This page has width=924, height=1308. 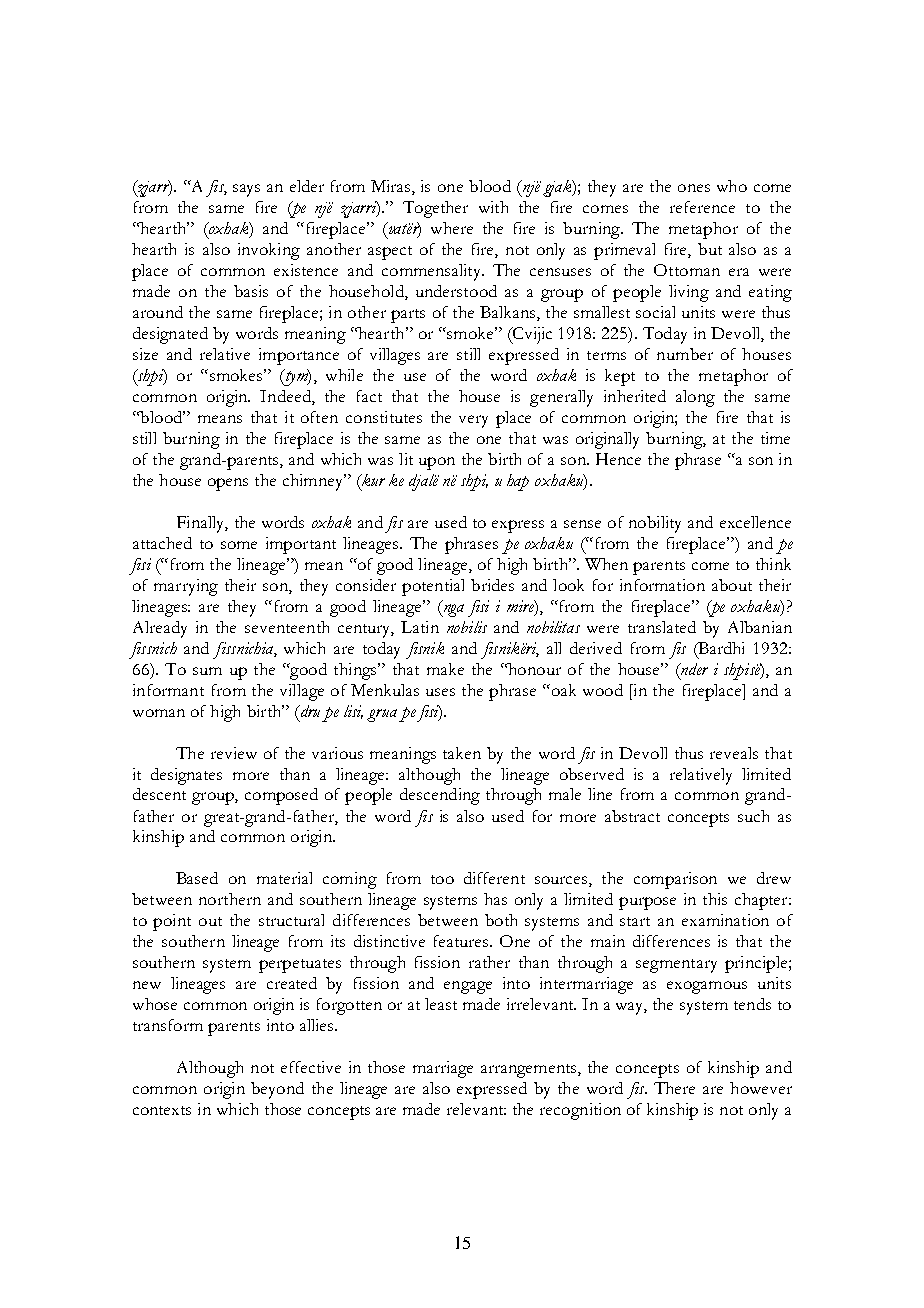 I want to click on nobilis, so click(x=467, y=627).
